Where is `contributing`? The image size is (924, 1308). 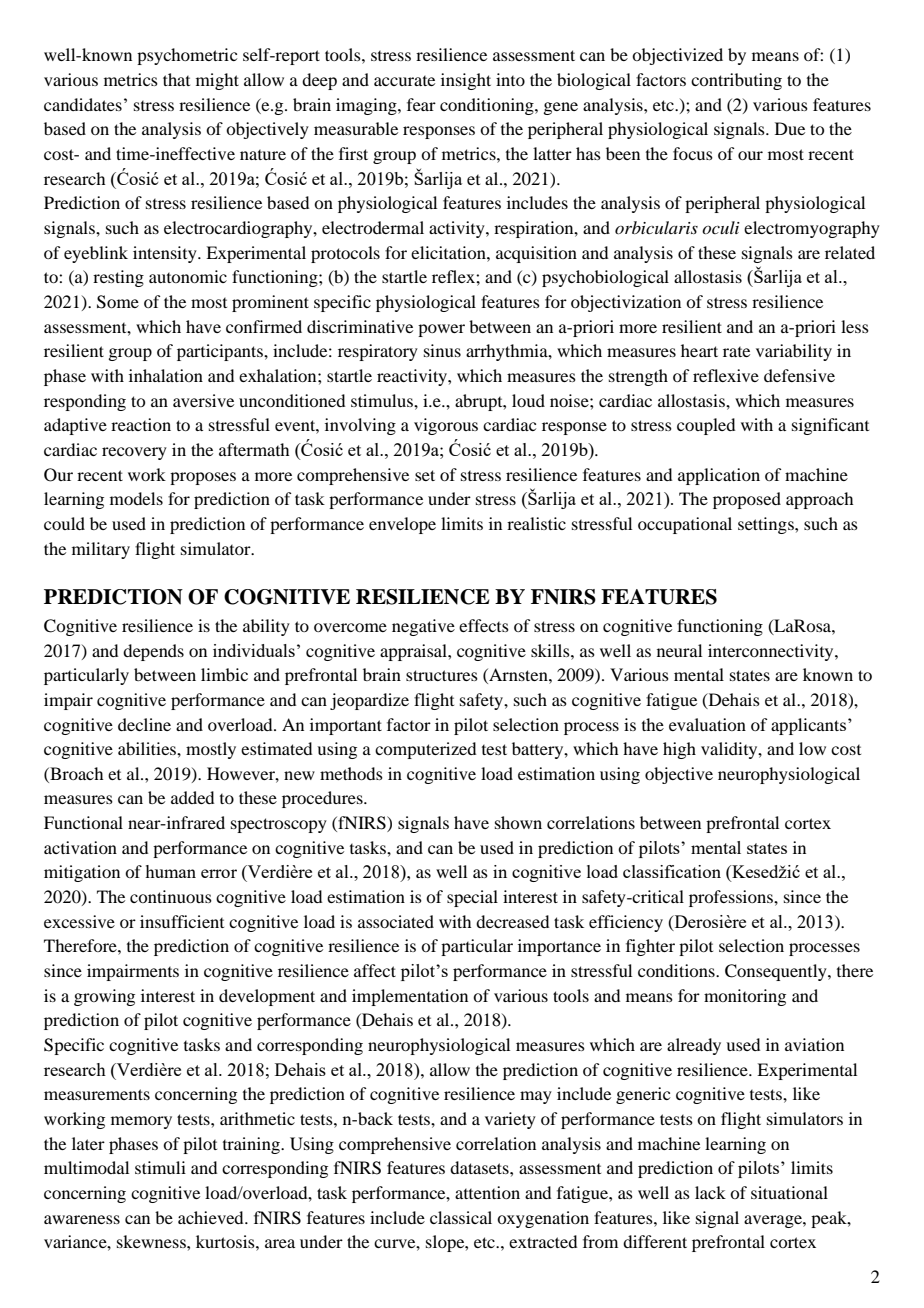 contributing is located at coordinates (736, 81).
